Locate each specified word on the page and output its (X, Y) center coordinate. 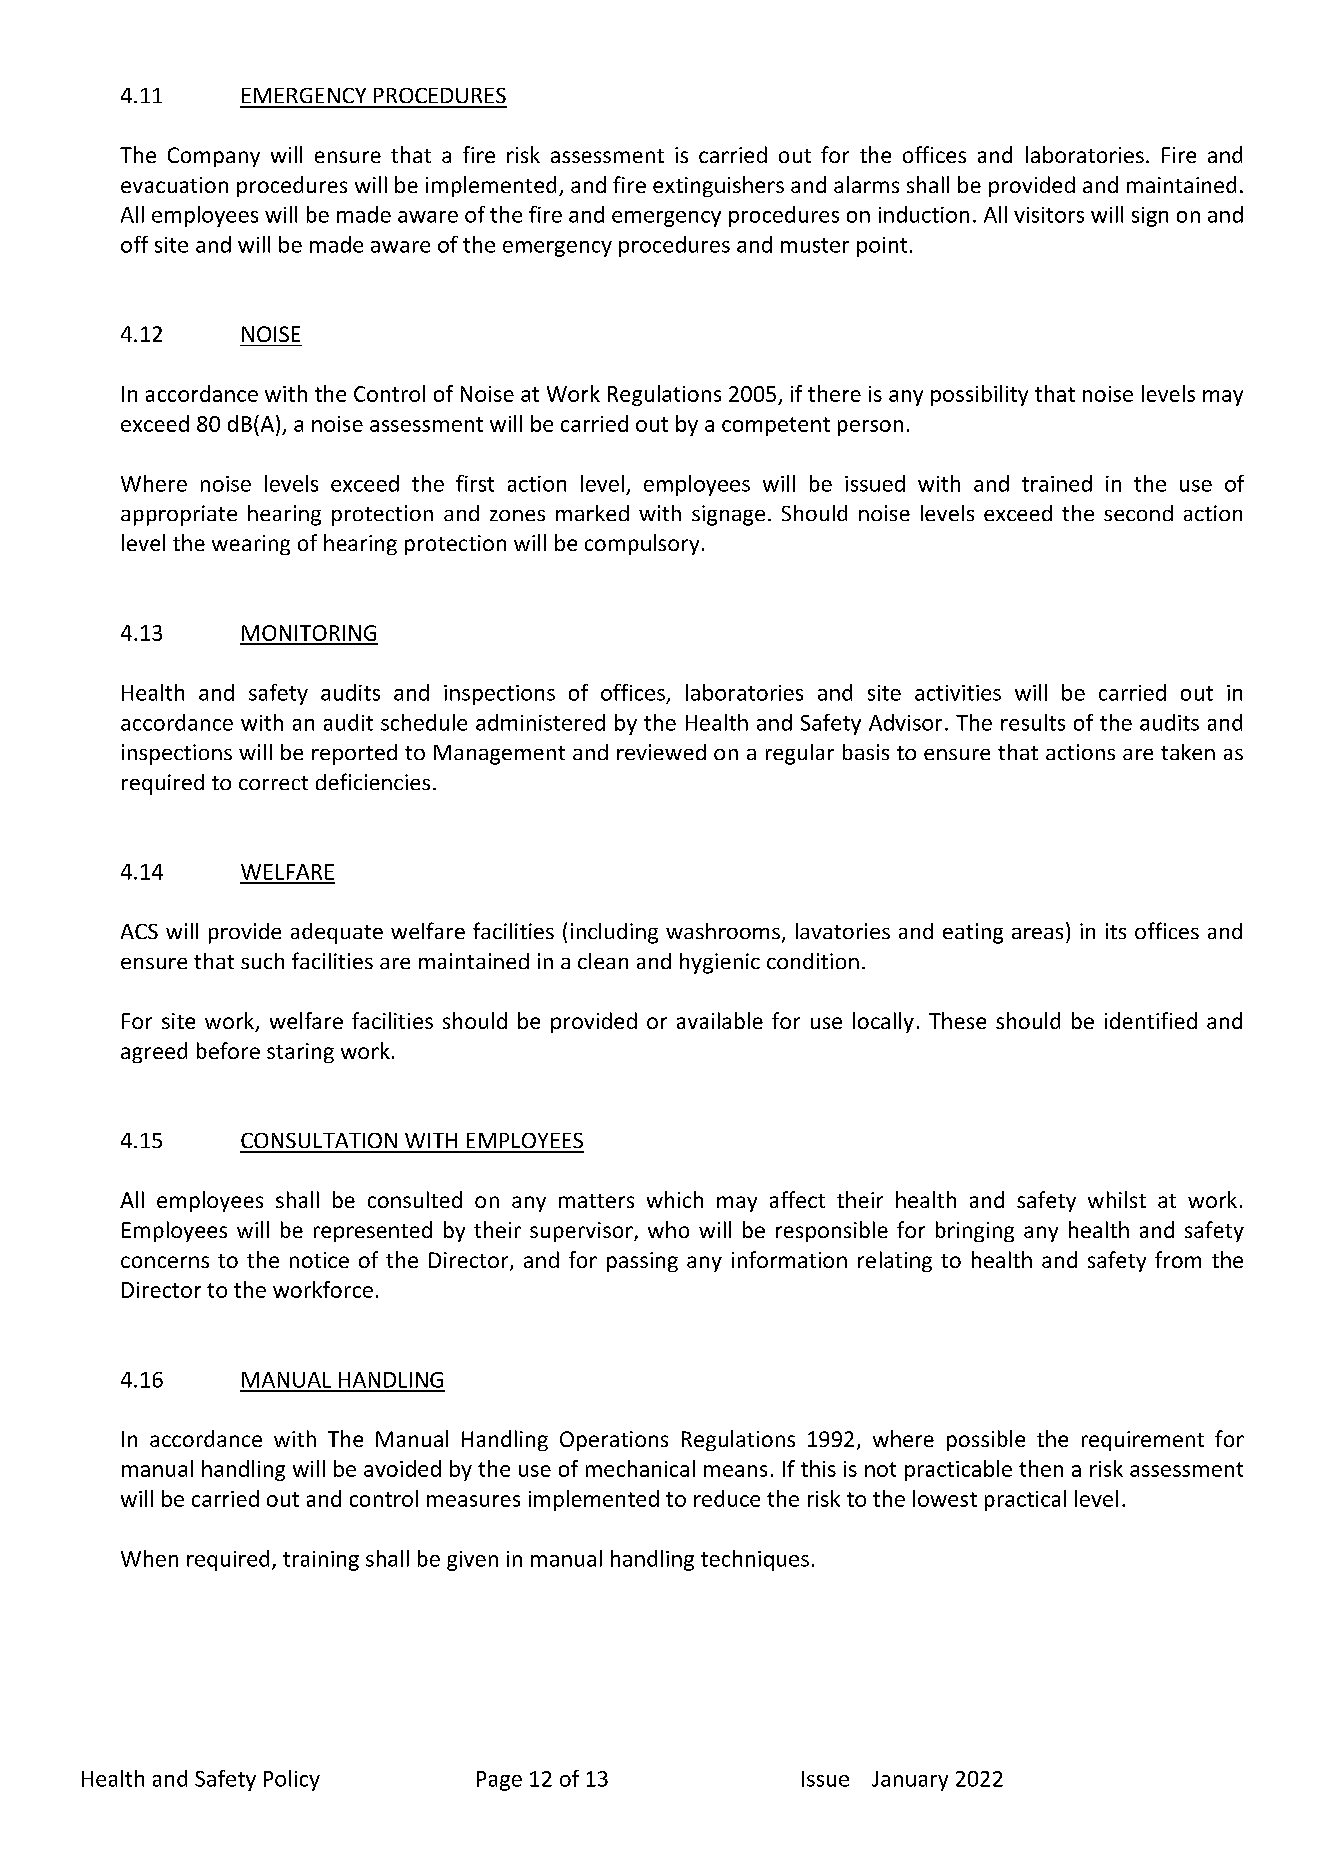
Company (214, 157)
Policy (292, 1780)
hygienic (720, 963)
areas (1037, 933)
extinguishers (718, 186)
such (262, 961)
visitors (1049, 215)
